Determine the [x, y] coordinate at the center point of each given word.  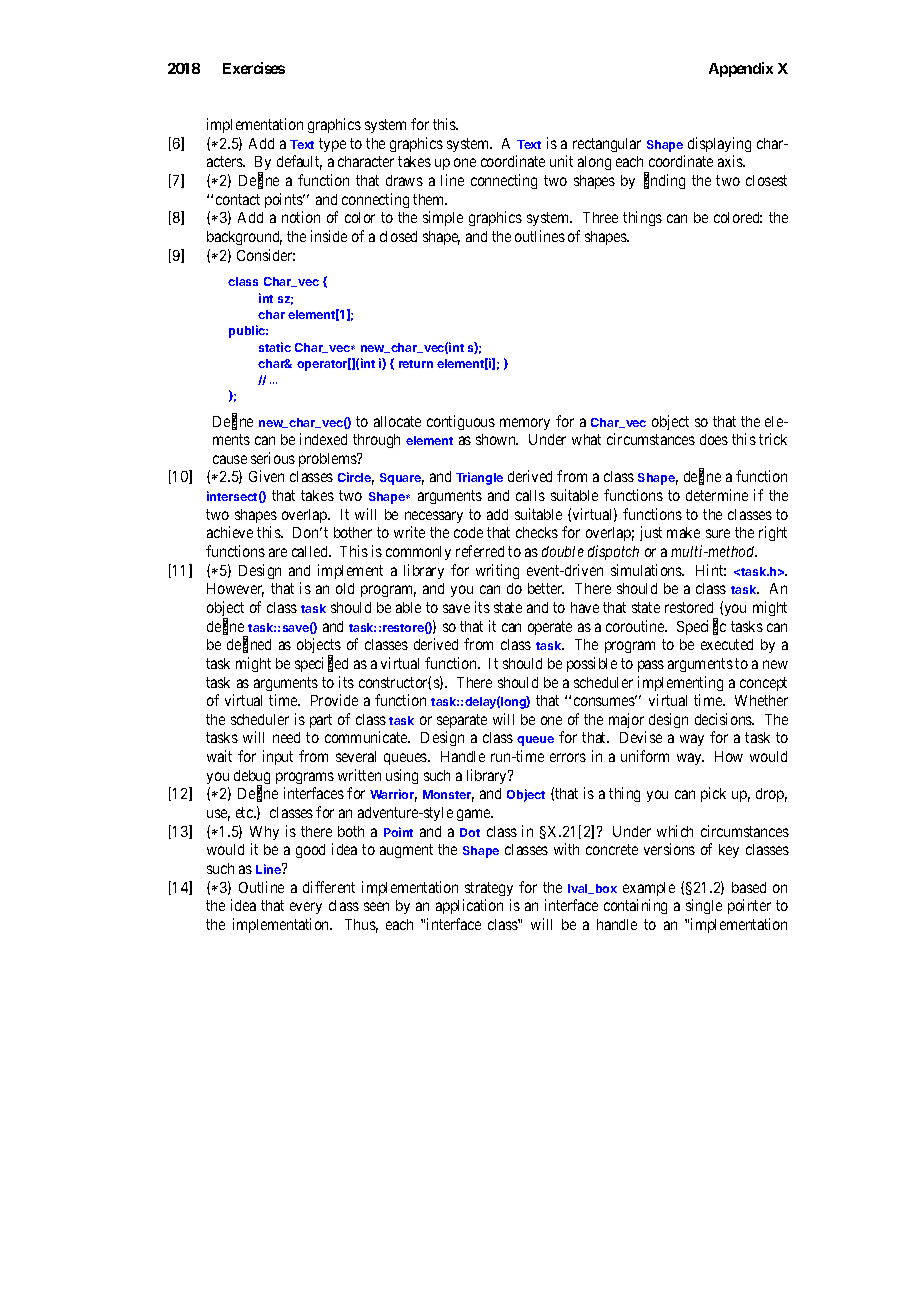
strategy [489, 889]
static [275, 347]
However [235, 590]
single [704, 906]
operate [550, 628]
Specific [701, 627]
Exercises [254, 68]
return [416, 364]
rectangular [607, 145]
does [714, 439]
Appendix [741, 69]
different [329, 887]
